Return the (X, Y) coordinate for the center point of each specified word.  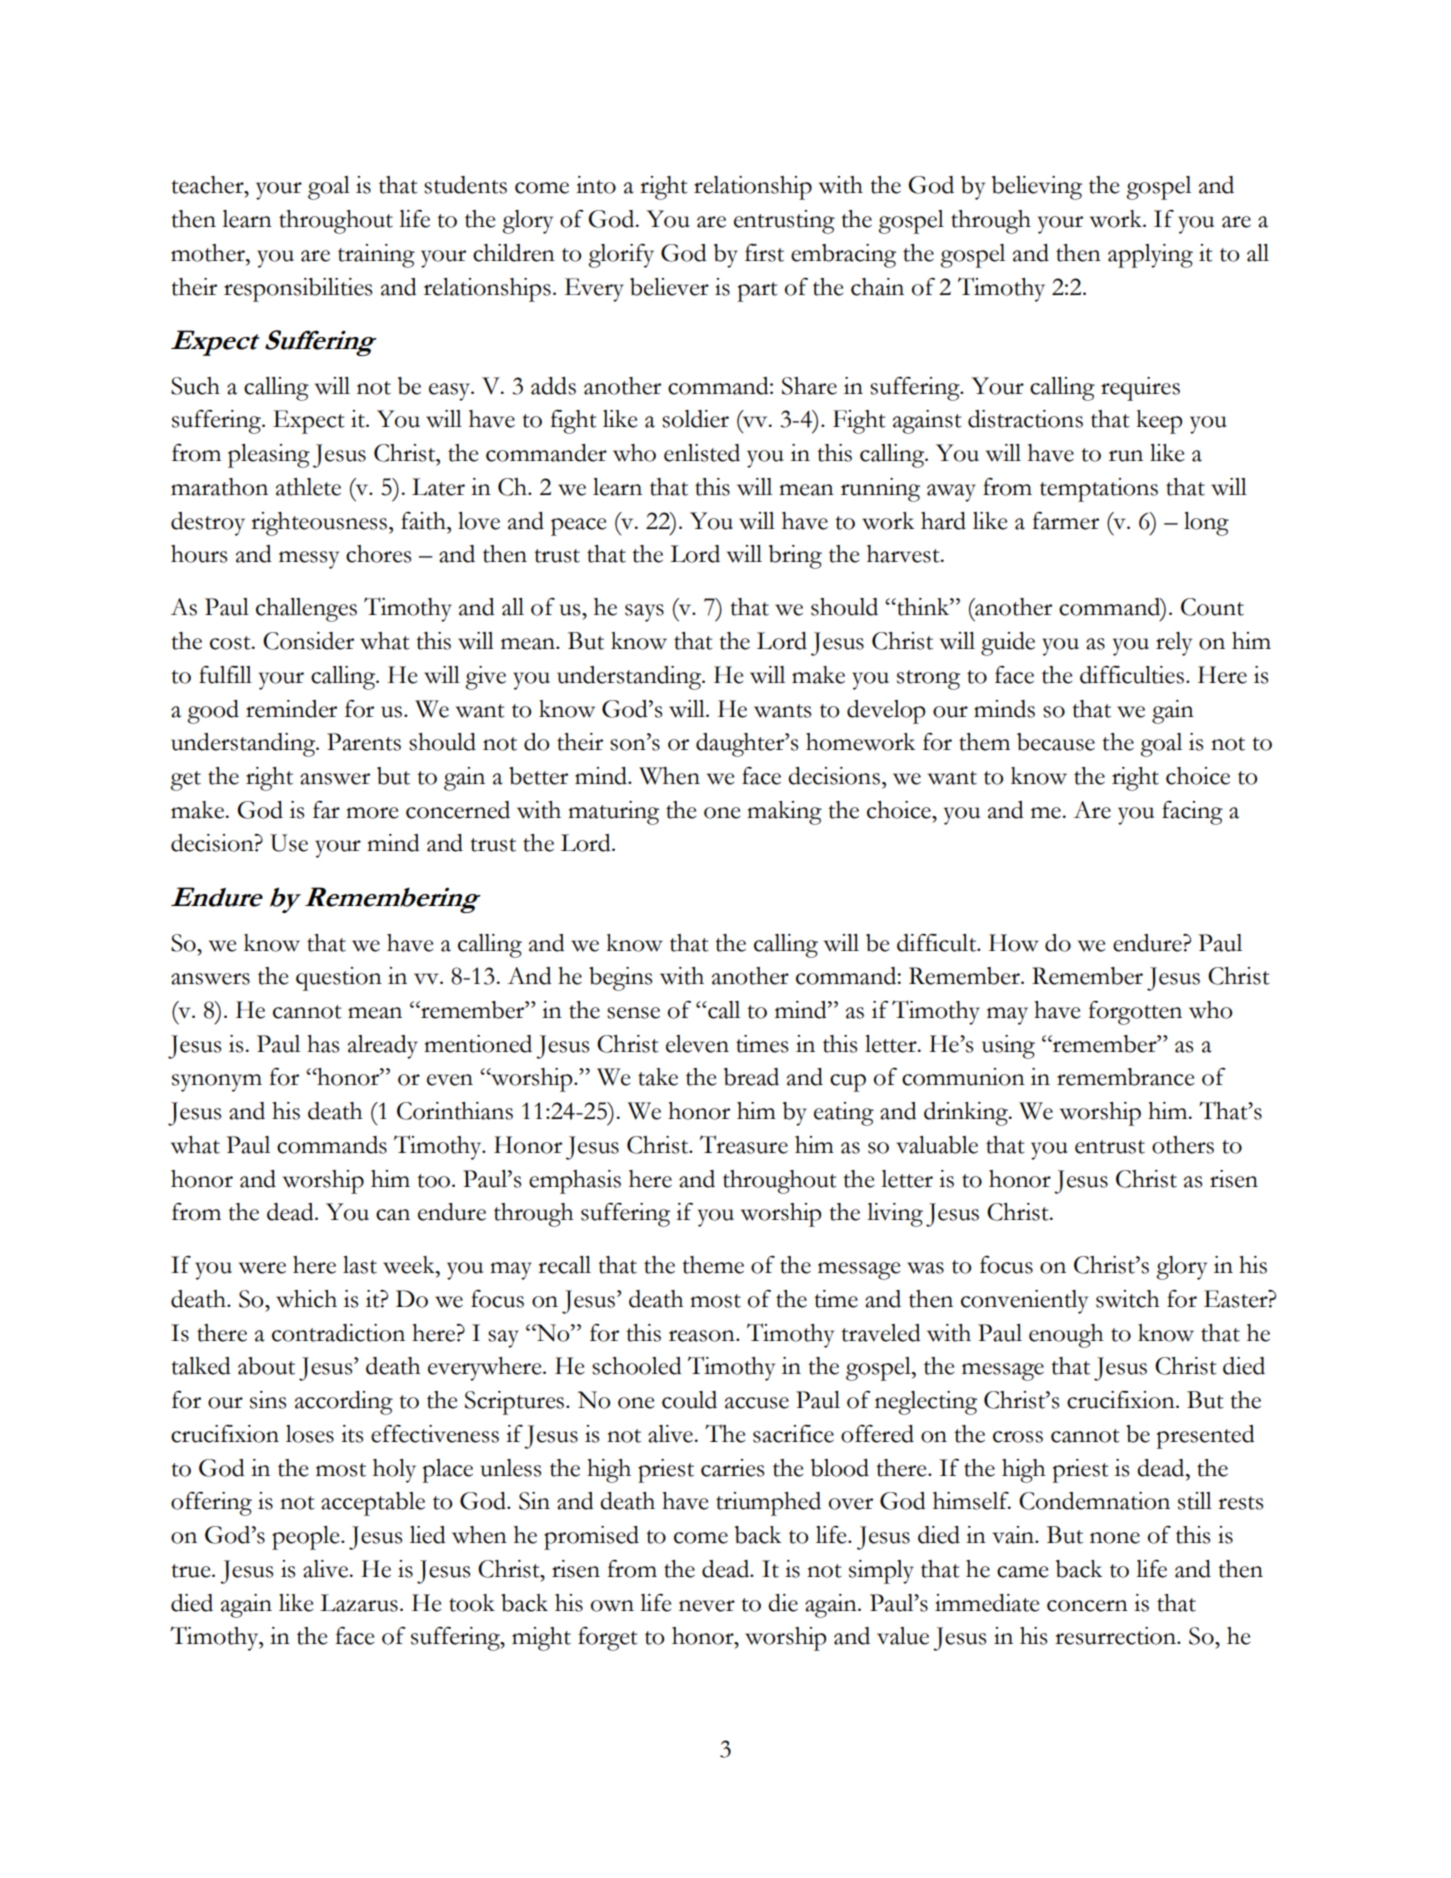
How (1014, 943)
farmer (1065, 521)
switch (1128, 1299)
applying (1150, 256)
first (764, 253)
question (339, 979)
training (376, 256)
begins (620, 979)
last (360, 1265)
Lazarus (359, 1603)
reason (703, 1336)
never (707, 1606)
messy (309, 560)
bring (795, 557)
